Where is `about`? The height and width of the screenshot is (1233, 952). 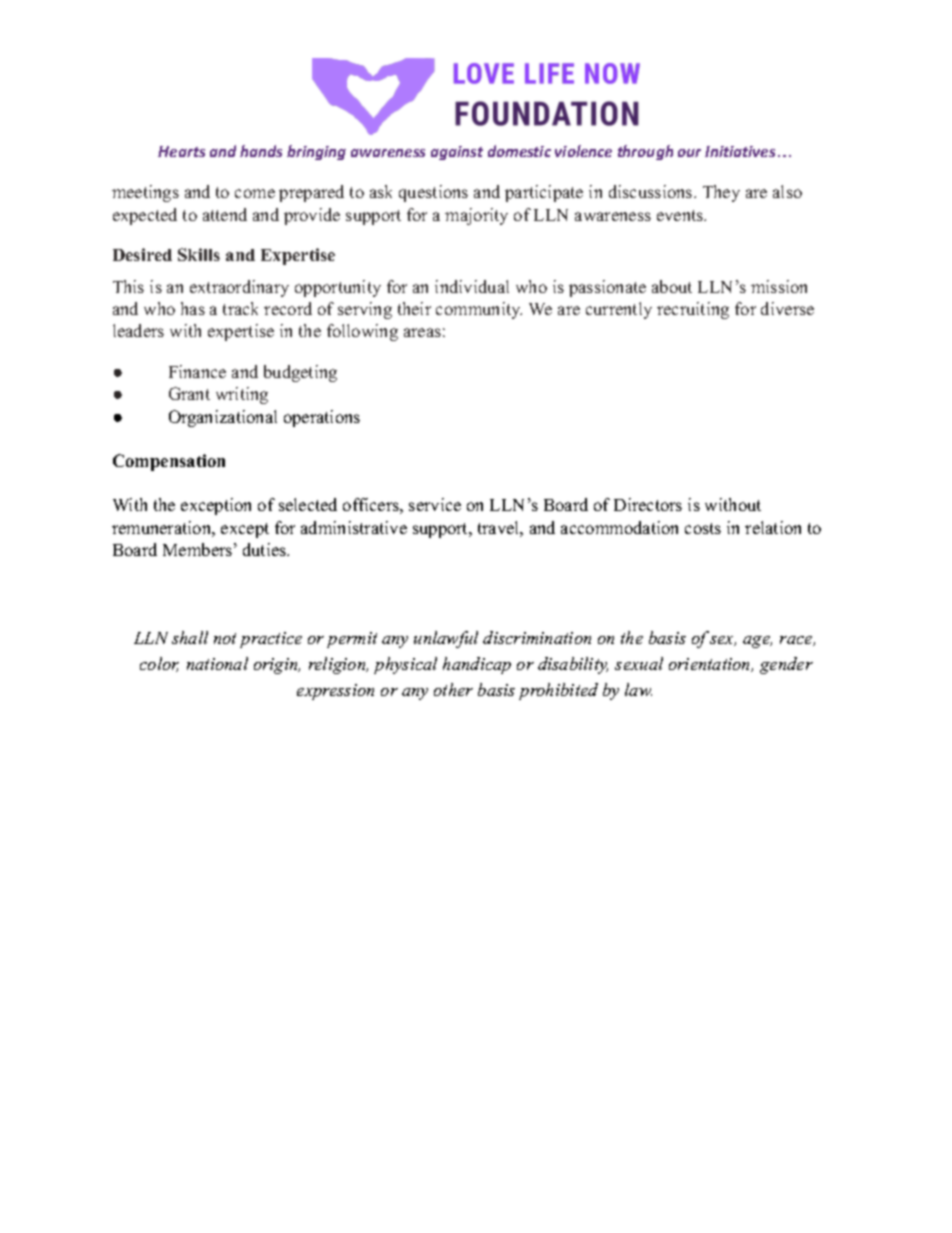
about is located at coordinates (672, 286).
